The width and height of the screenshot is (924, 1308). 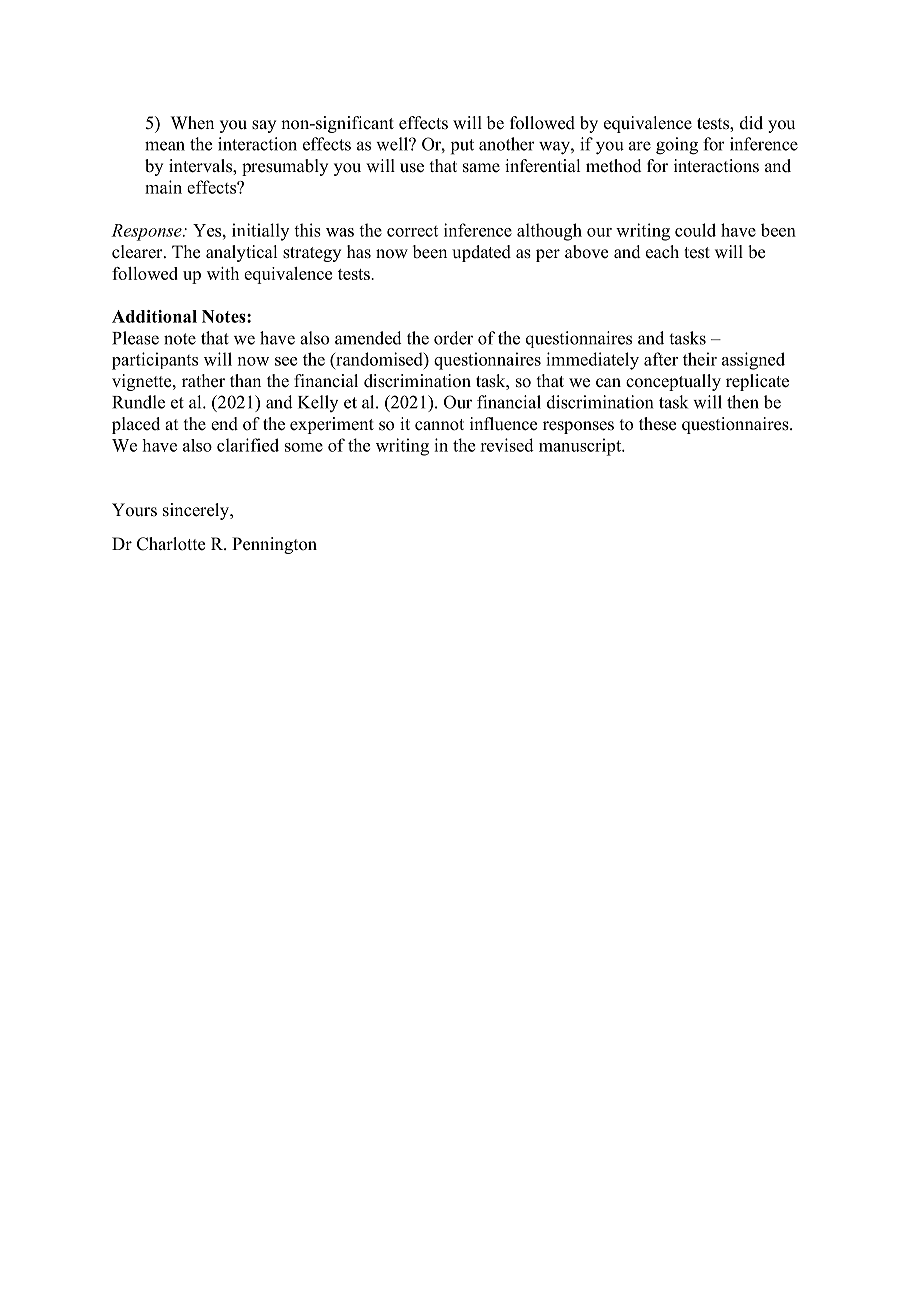 I want to click on correct, so click(x=412, y=231).
